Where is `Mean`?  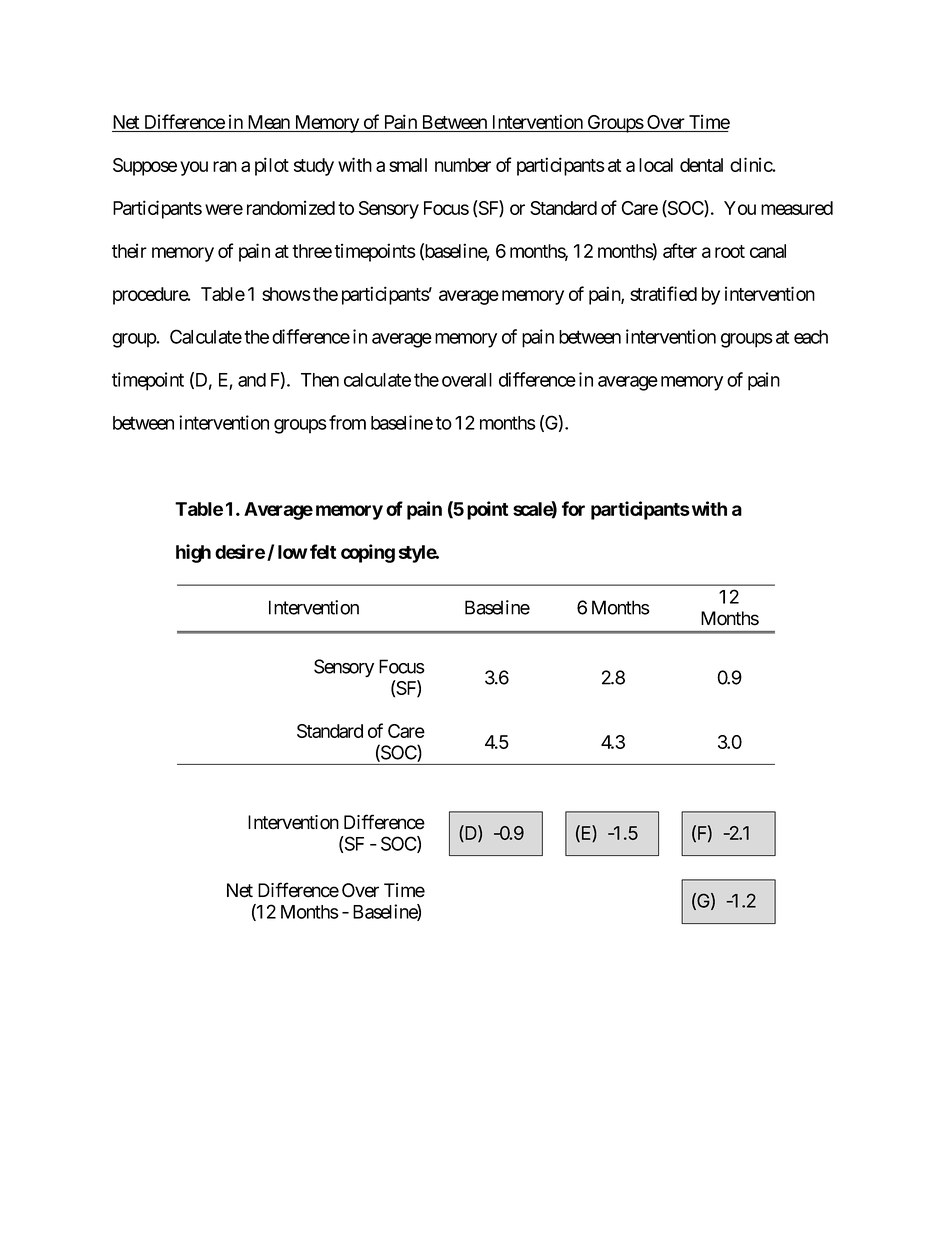 Mean is located at coordinates (268, 123).
